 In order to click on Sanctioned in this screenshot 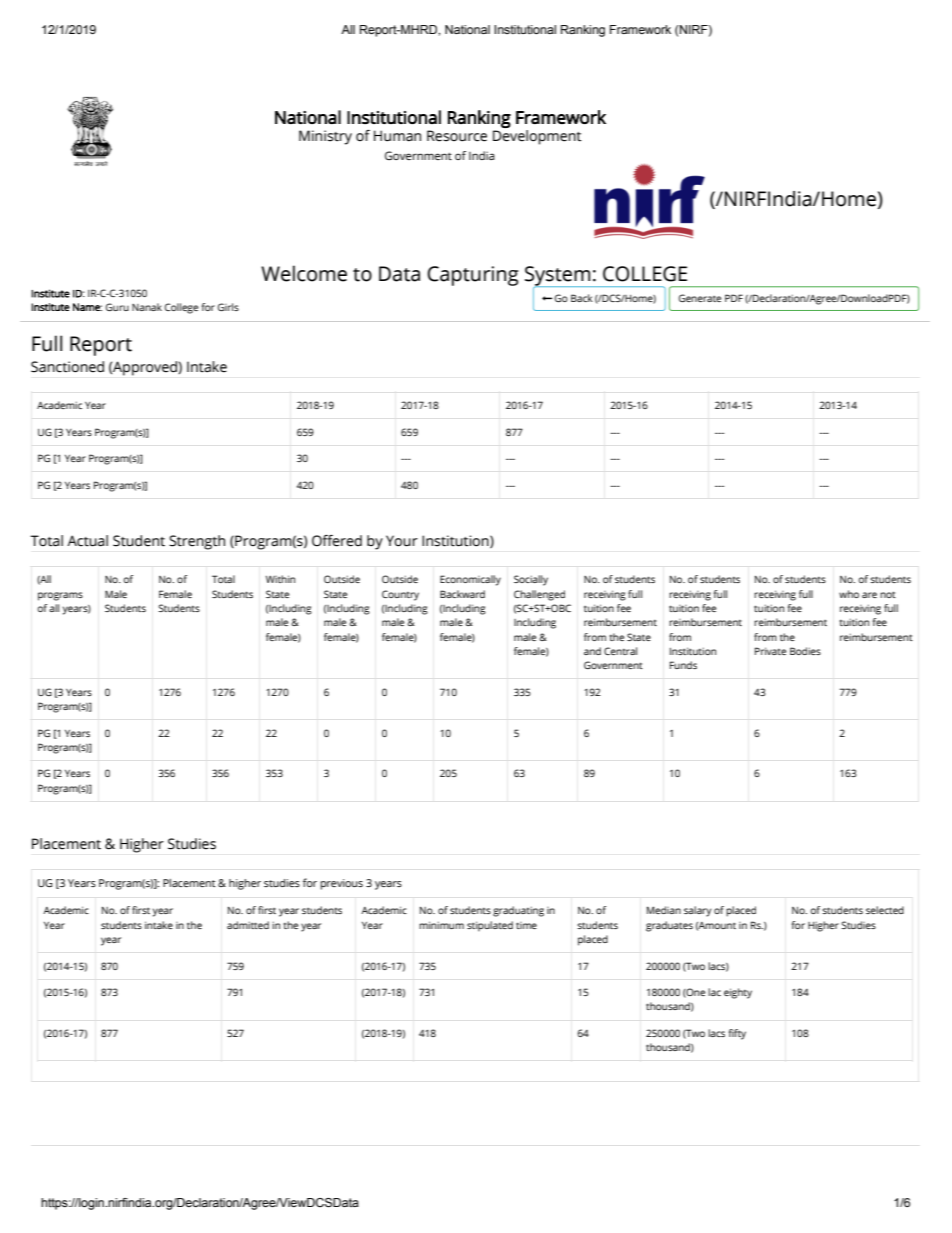, I will do `click(67, 367)`.
